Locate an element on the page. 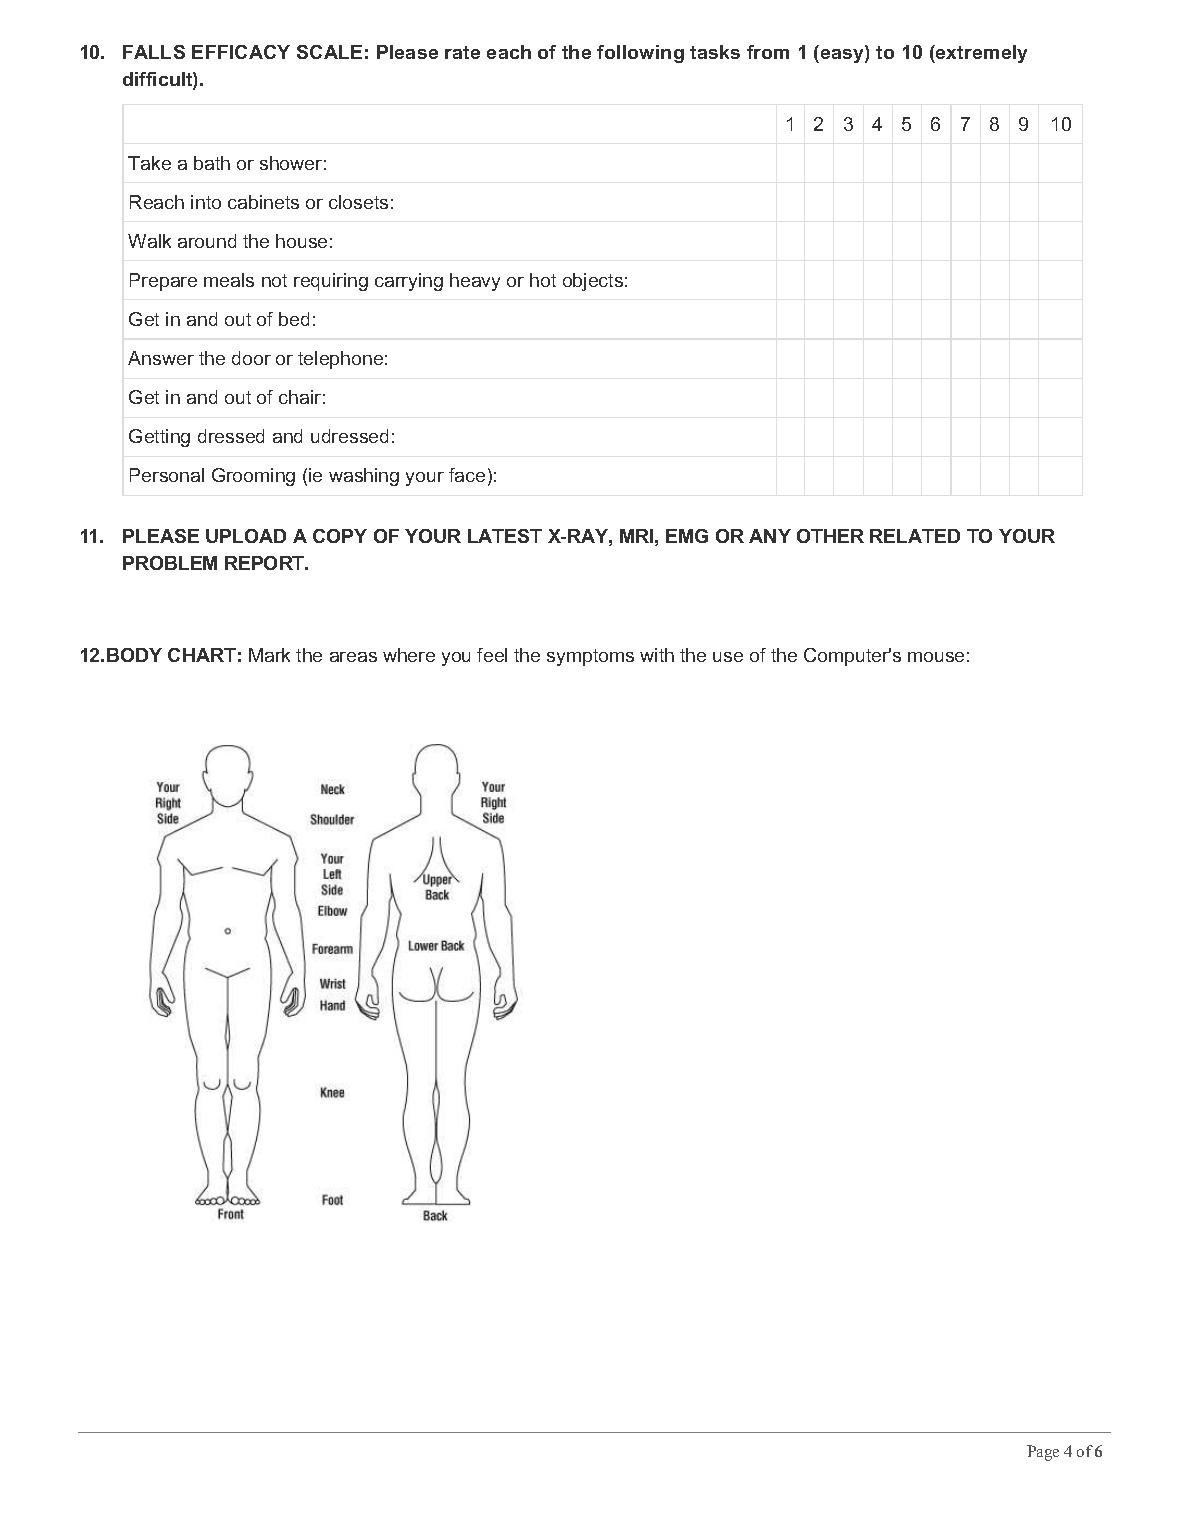 This page has height=1539, width=1189. CHART is located at coordinates (202, 655).
